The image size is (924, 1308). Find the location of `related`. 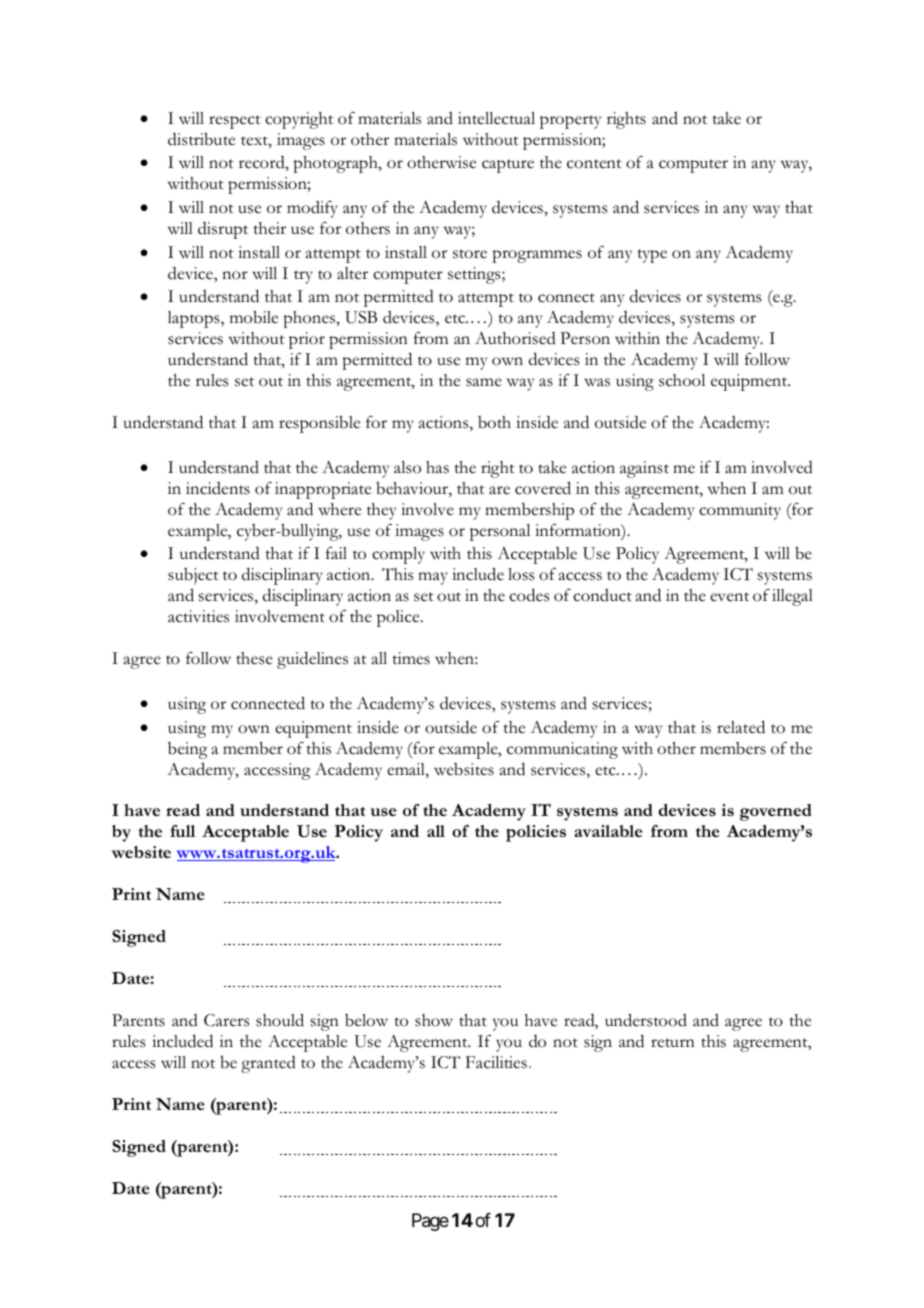

related is located at coordinates (741, 727).
